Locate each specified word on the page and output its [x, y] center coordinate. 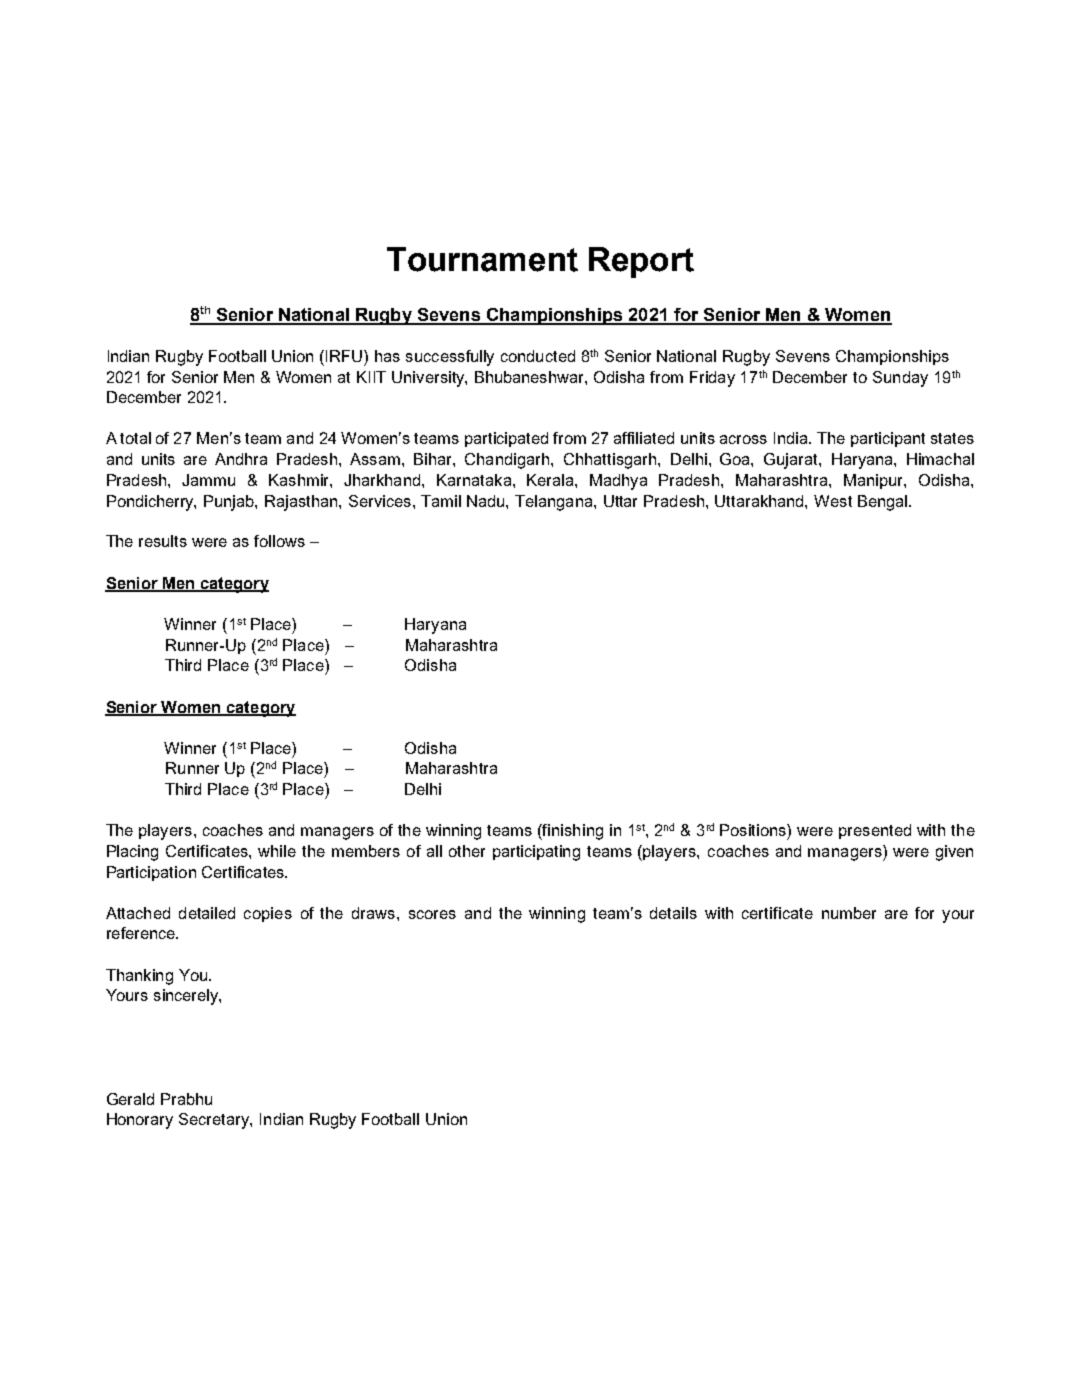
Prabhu [186, 1099]
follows [279, 541]
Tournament [482, 259]
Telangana [555, 503]
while [277, 851]
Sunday [900, 379]
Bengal [884, 503]
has [387, 356]
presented [875, 831]
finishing [572, 832]
